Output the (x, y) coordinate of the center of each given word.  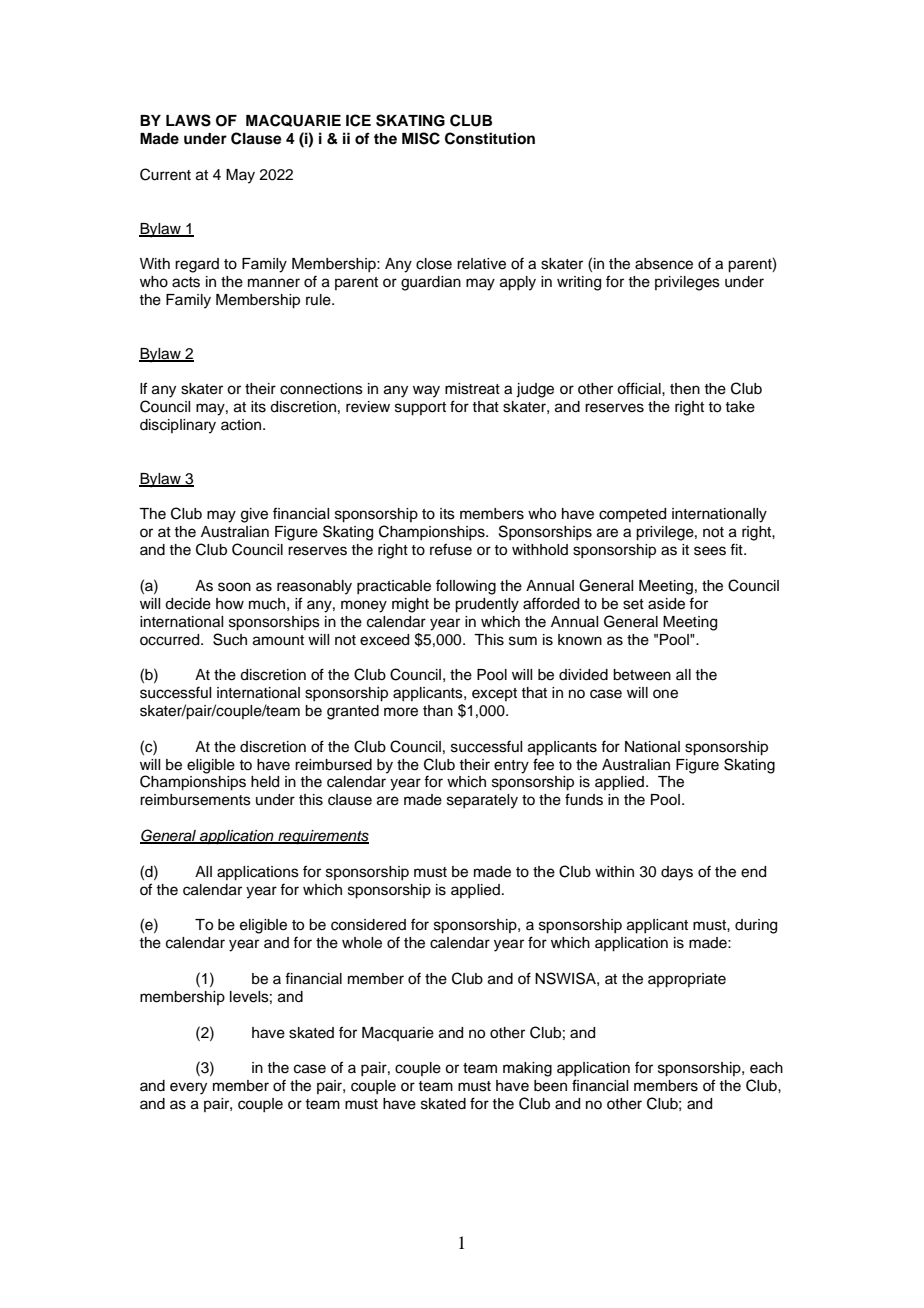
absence (664, 264)
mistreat (472, 389)
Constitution (490, 138)
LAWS (188, 120)
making (527, 1069)
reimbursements (195, 800)
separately (482, 801)
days (677, 873)
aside (666, 604)
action (241, 425)
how (230, 604)
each (766, 1068)
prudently (487, 605)
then (685, 389)
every (188, 1088)
